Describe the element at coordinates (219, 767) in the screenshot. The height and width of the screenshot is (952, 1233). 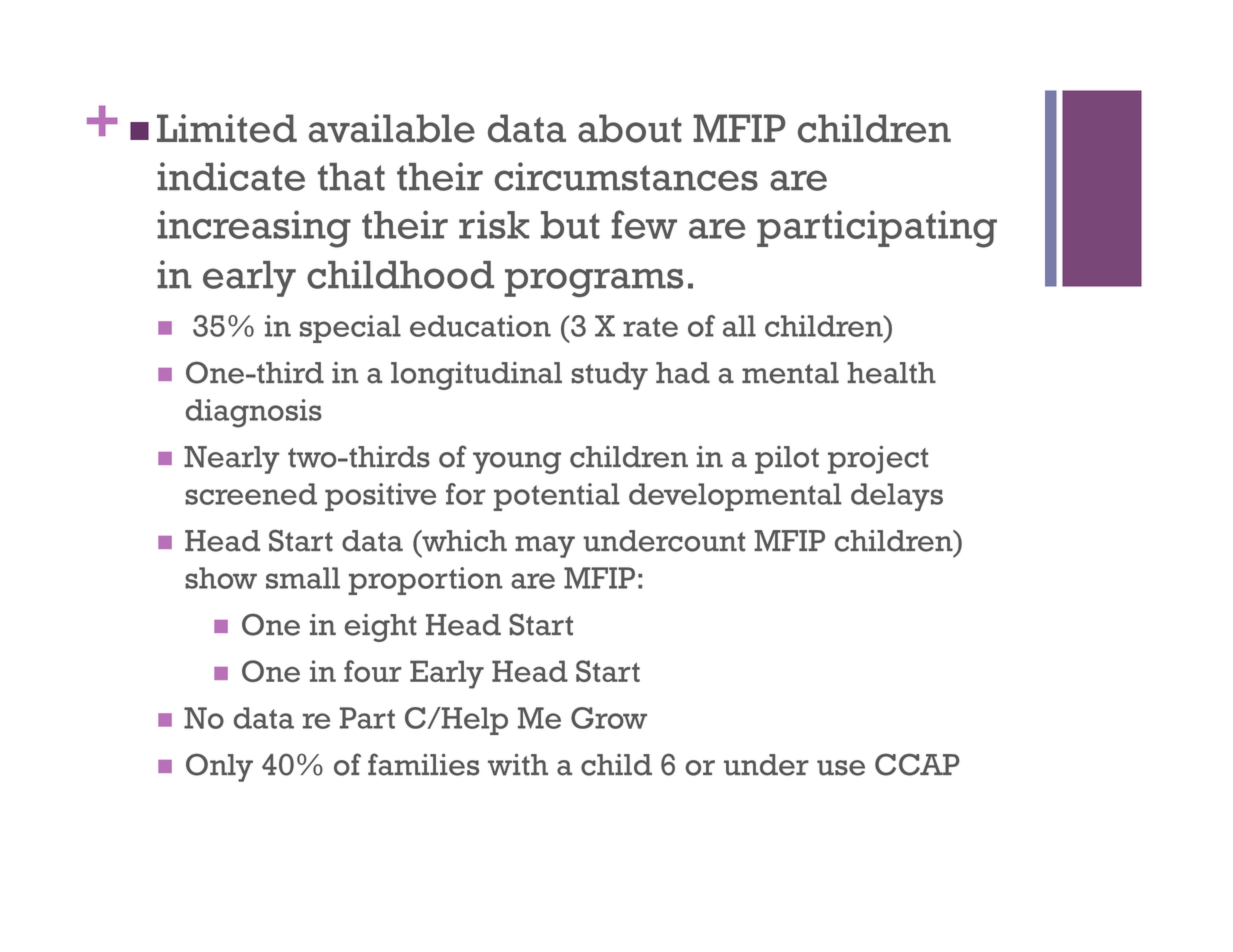
I see `Only` at that location.
